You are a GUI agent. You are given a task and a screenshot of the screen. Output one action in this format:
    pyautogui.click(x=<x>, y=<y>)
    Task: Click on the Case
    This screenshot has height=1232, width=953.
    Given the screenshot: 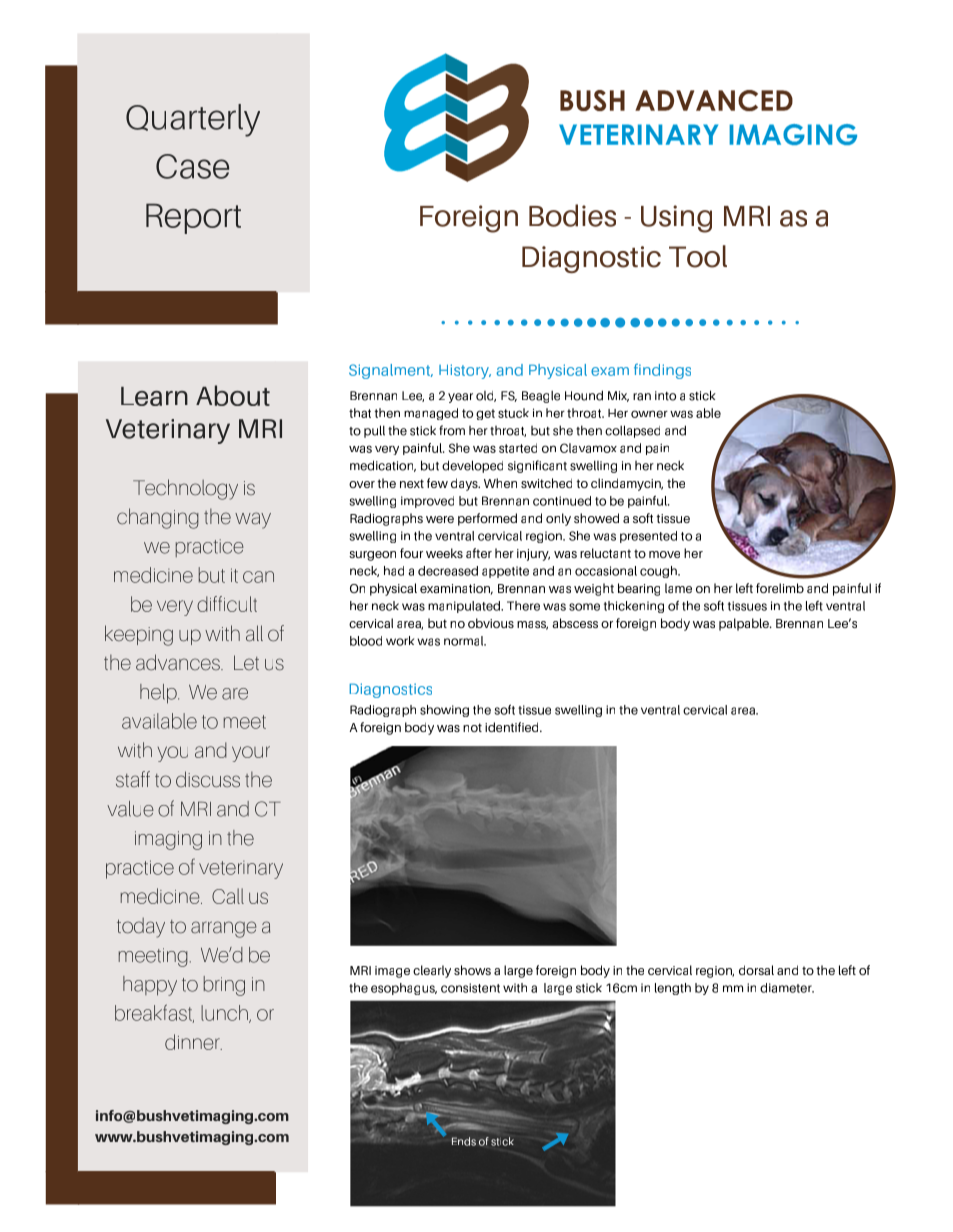 What is the action you would take?
    pyautogui.click(x=192, y=166)
